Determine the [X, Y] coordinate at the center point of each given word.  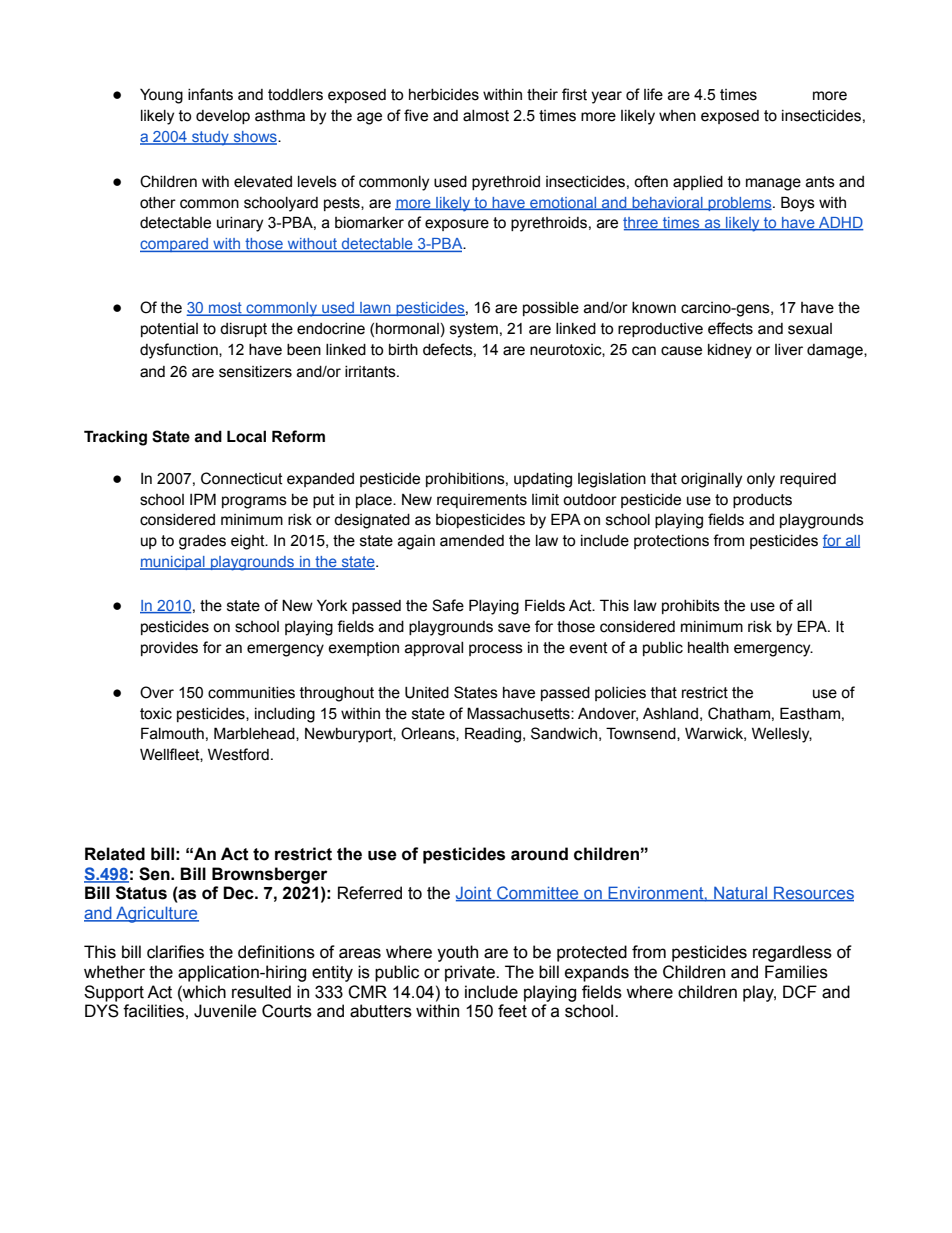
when [677, 116]
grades [202, 542]
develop [223, 117]
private [471, 973]
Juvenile [225, 1011]
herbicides [444, 95]
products [762, 501]
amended [472, 541]
